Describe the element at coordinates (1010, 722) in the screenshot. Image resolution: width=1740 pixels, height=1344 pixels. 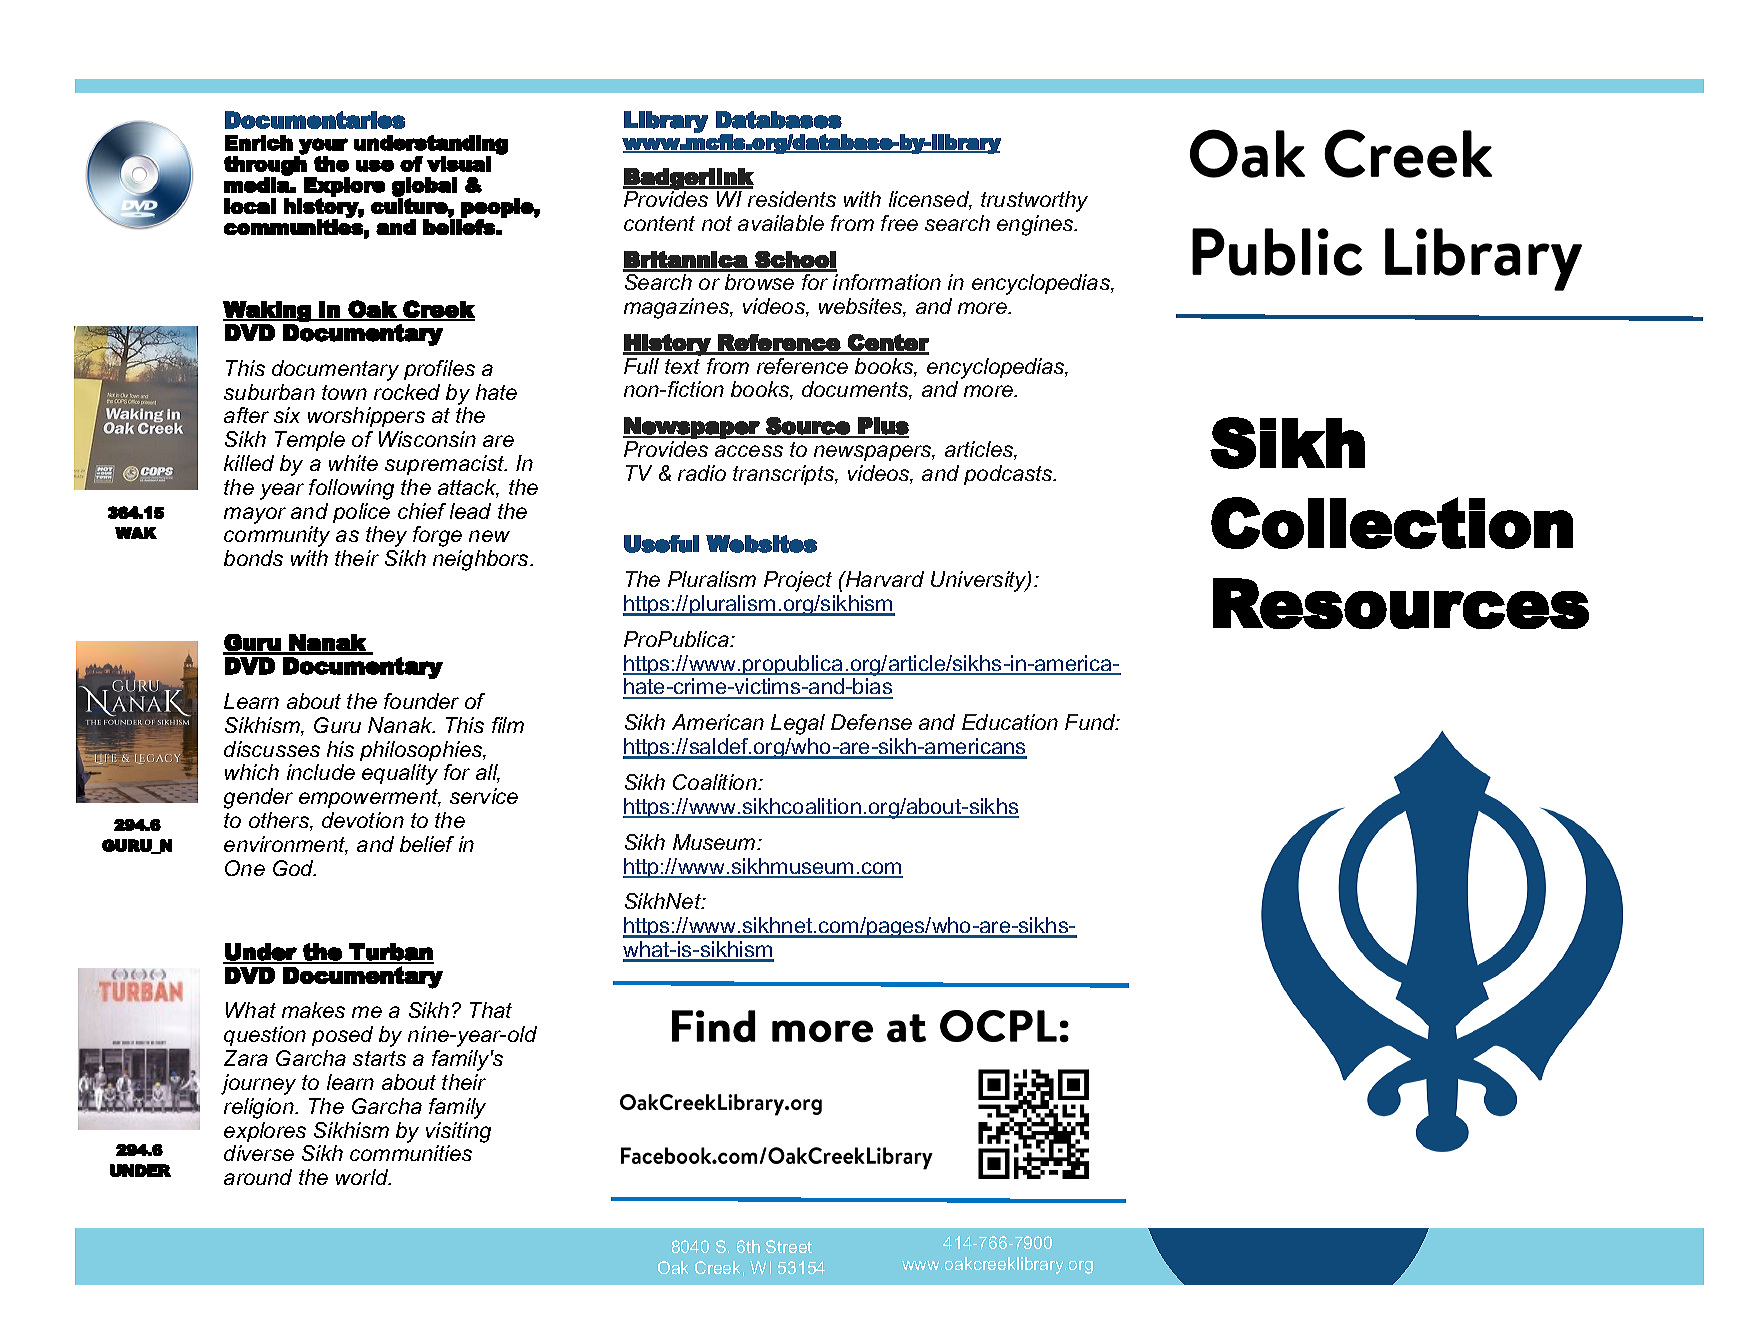
I see `Education` at that location.
